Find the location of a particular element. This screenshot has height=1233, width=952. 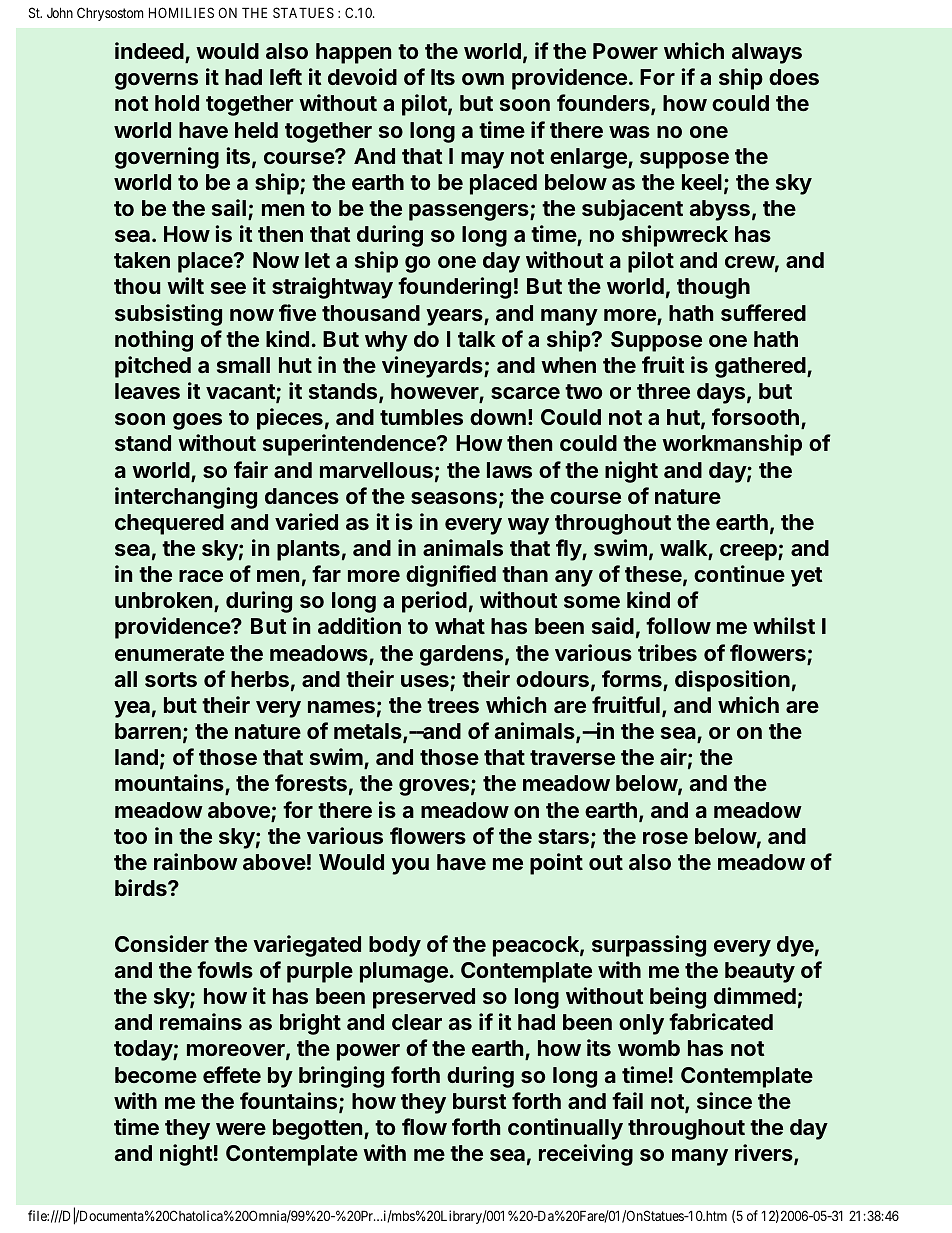

indeed is located at coordinates (150, 52).
